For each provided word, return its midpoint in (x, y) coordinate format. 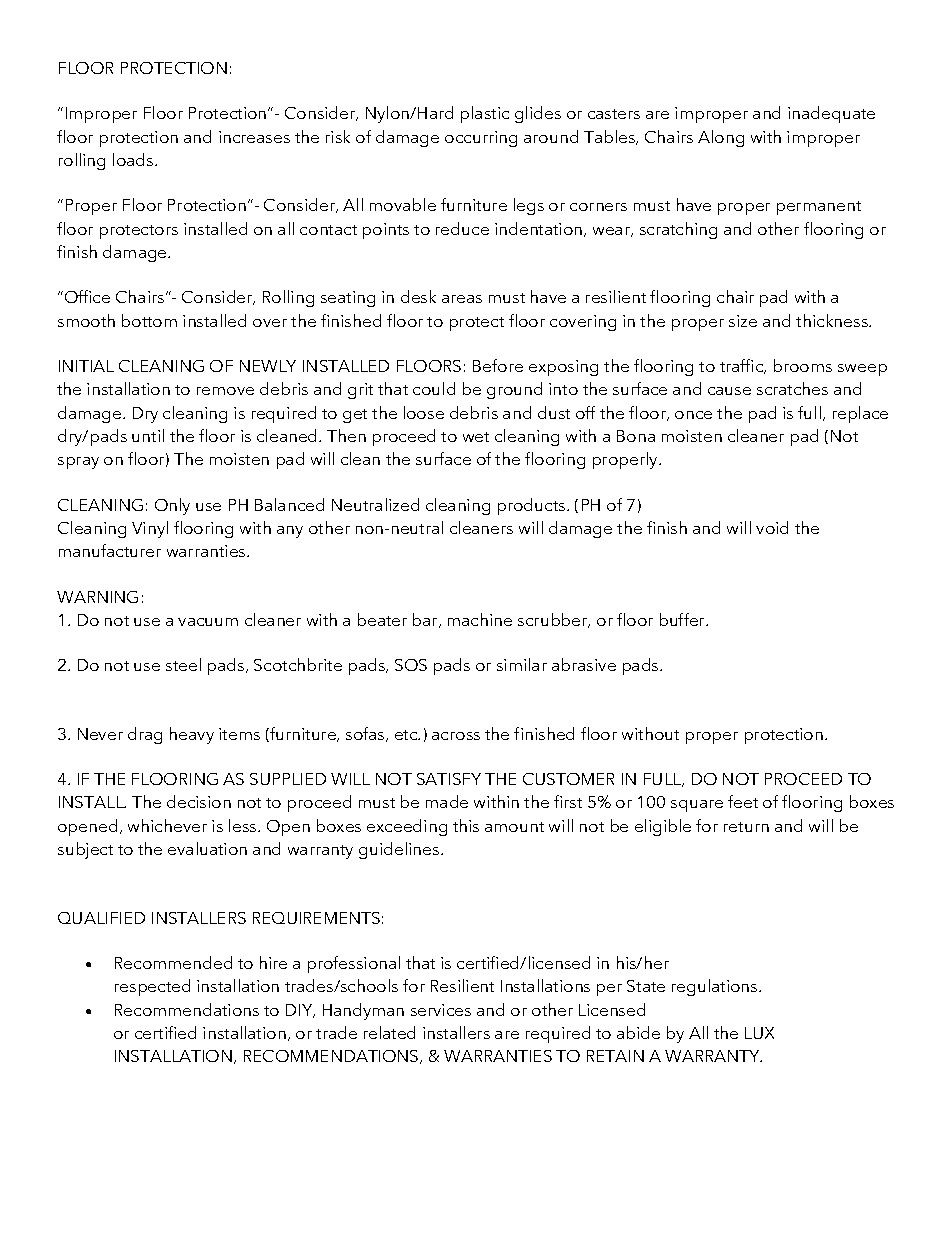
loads (134, 159)
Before (498, 365)
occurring (481, 139)
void (772, 527)
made (447, 801)
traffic (743, 366)
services (441, 1010)
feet (743, 801)
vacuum (208, 622)
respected (152, 987)
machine (480, 619)
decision (199, 801)
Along (721, 138)
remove (225, 391)
